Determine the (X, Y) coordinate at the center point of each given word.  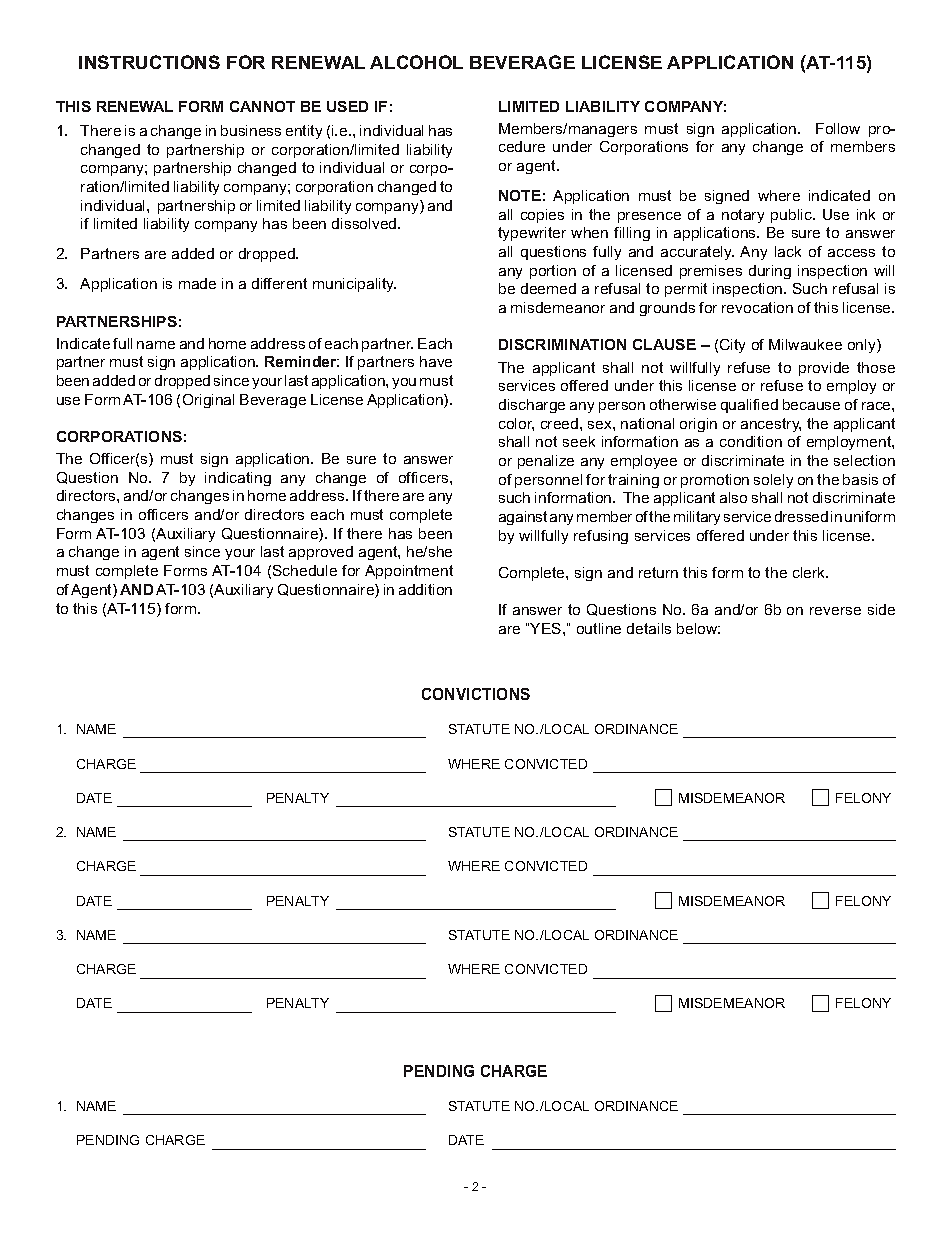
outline (599, 628)
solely (773, 481)
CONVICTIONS (476, 694)
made (197, 283)
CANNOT (262, 106)
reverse (835, 611)
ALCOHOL (416, 62)
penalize (546, 462)
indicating (238, 479)
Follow (838, 128)
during (770, 272)
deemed (548, 288)
